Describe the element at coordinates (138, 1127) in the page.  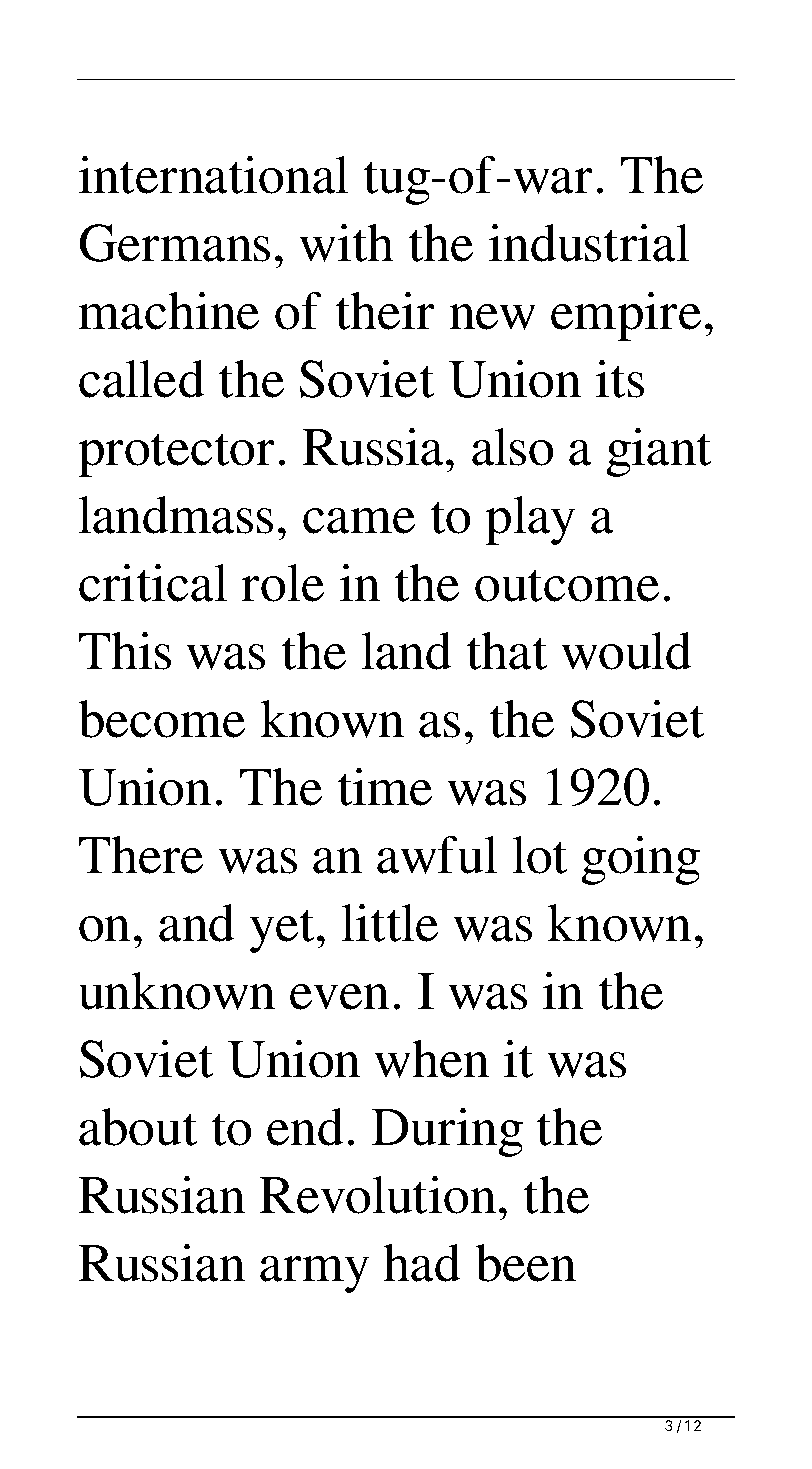
I see `about` at that location.
